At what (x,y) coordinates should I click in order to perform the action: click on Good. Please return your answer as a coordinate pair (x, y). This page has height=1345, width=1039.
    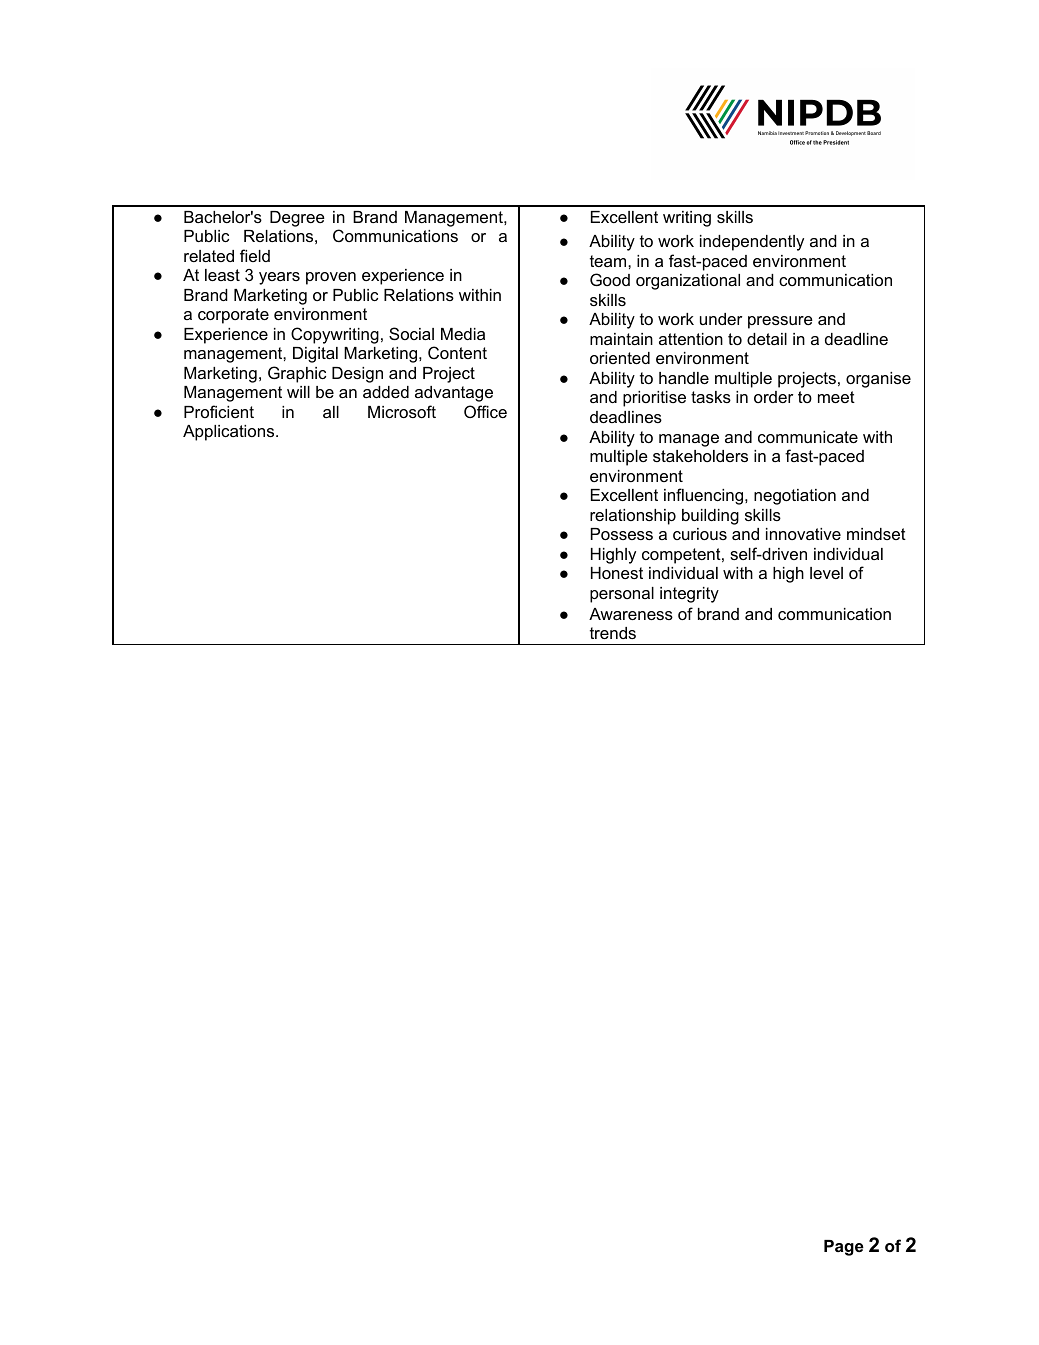
    Looking at the image, I should click on (610, 279).
